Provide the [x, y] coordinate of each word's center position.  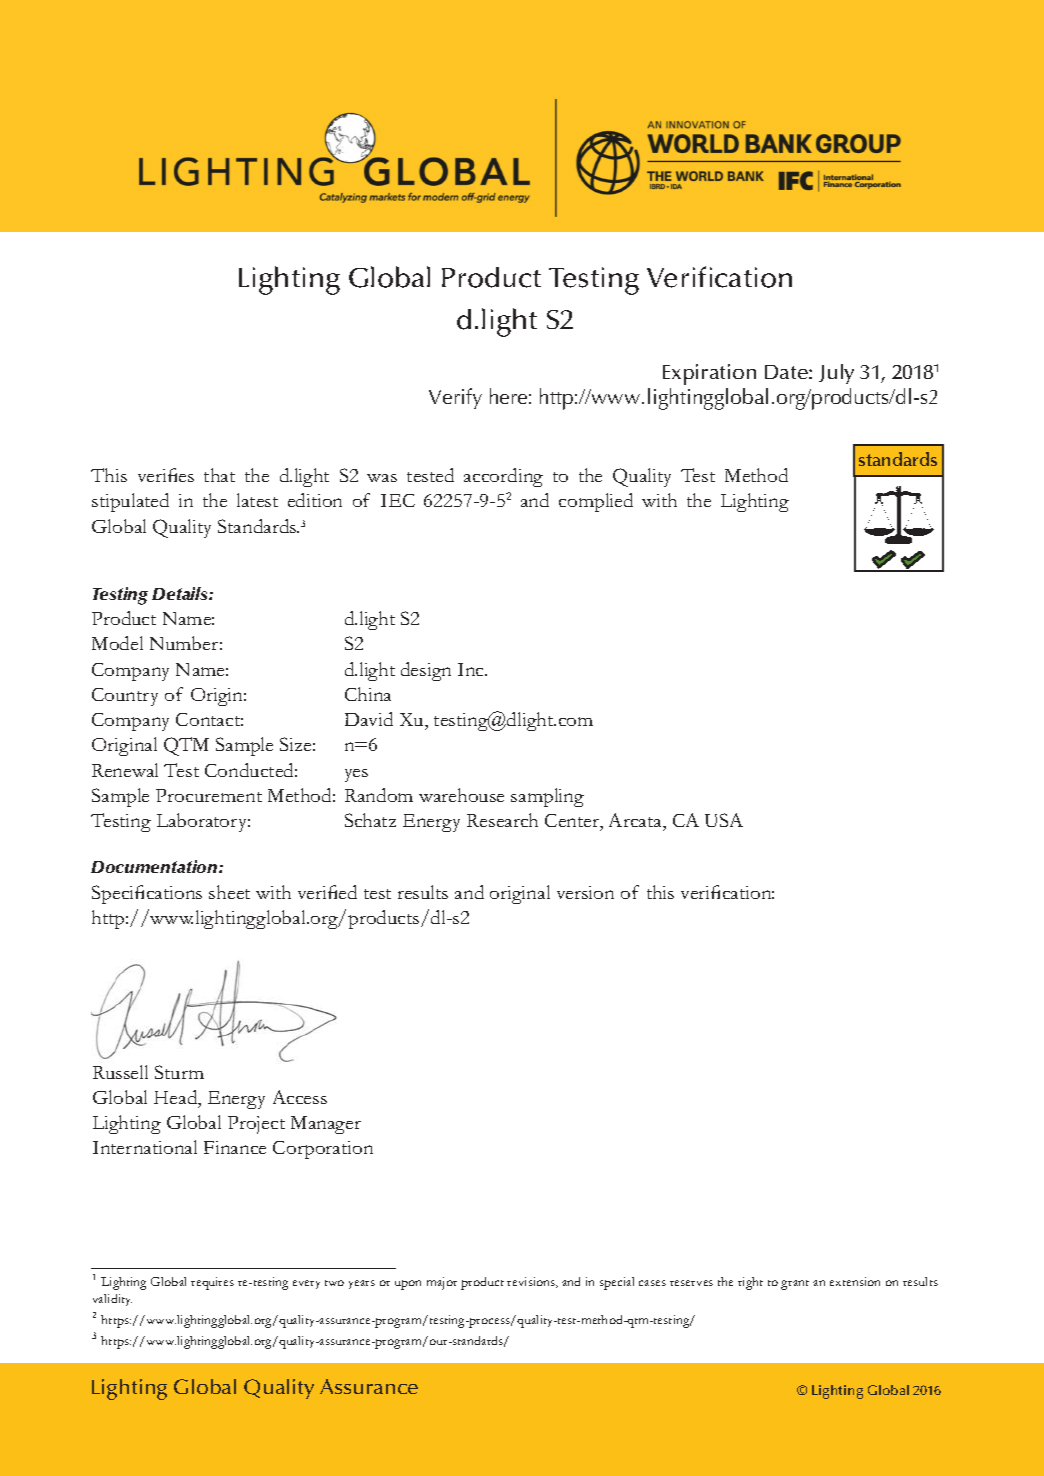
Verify [455, 398]
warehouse [461, 795]
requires [212, 1283]
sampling [547, 797]
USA [724, 820]
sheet [229, 892]
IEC [398, 500]
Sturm [179, 1072]
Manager [326, 1125]
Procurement [209, 795]
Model [117, 643]
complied [596, 502]
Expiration [709, 374]
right [750, 1283]
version [585, 892]
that [219, 475]
